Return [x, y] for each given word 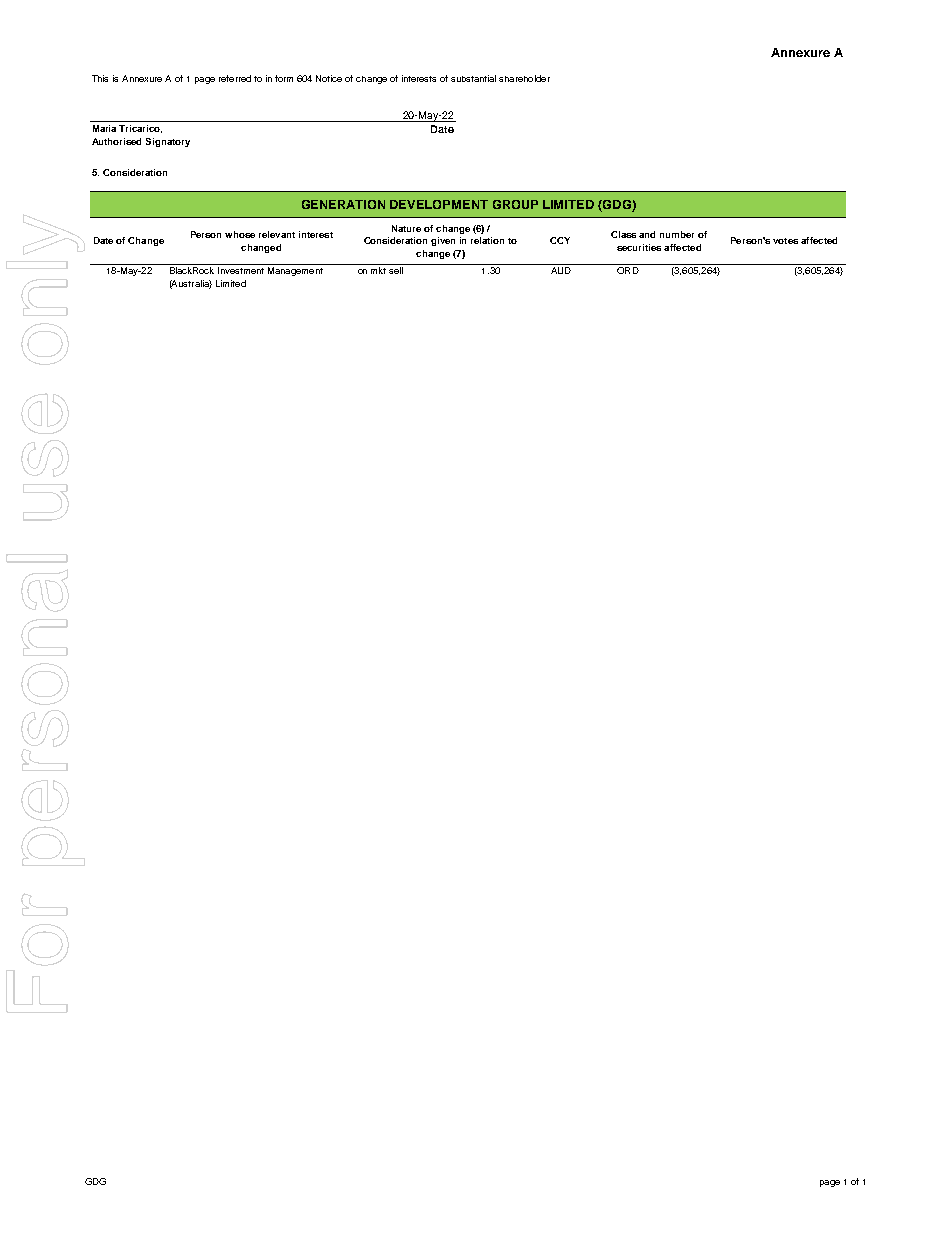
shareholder [524, 78]
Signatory [168, 142]
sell [396, 270]
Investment [241, 270]
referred [235, 78]
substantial [473, 78]
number [677, 234]
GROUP [515, 204]
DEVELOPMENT [439, 204]
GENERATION [343, 204]
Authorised [116, 141]
